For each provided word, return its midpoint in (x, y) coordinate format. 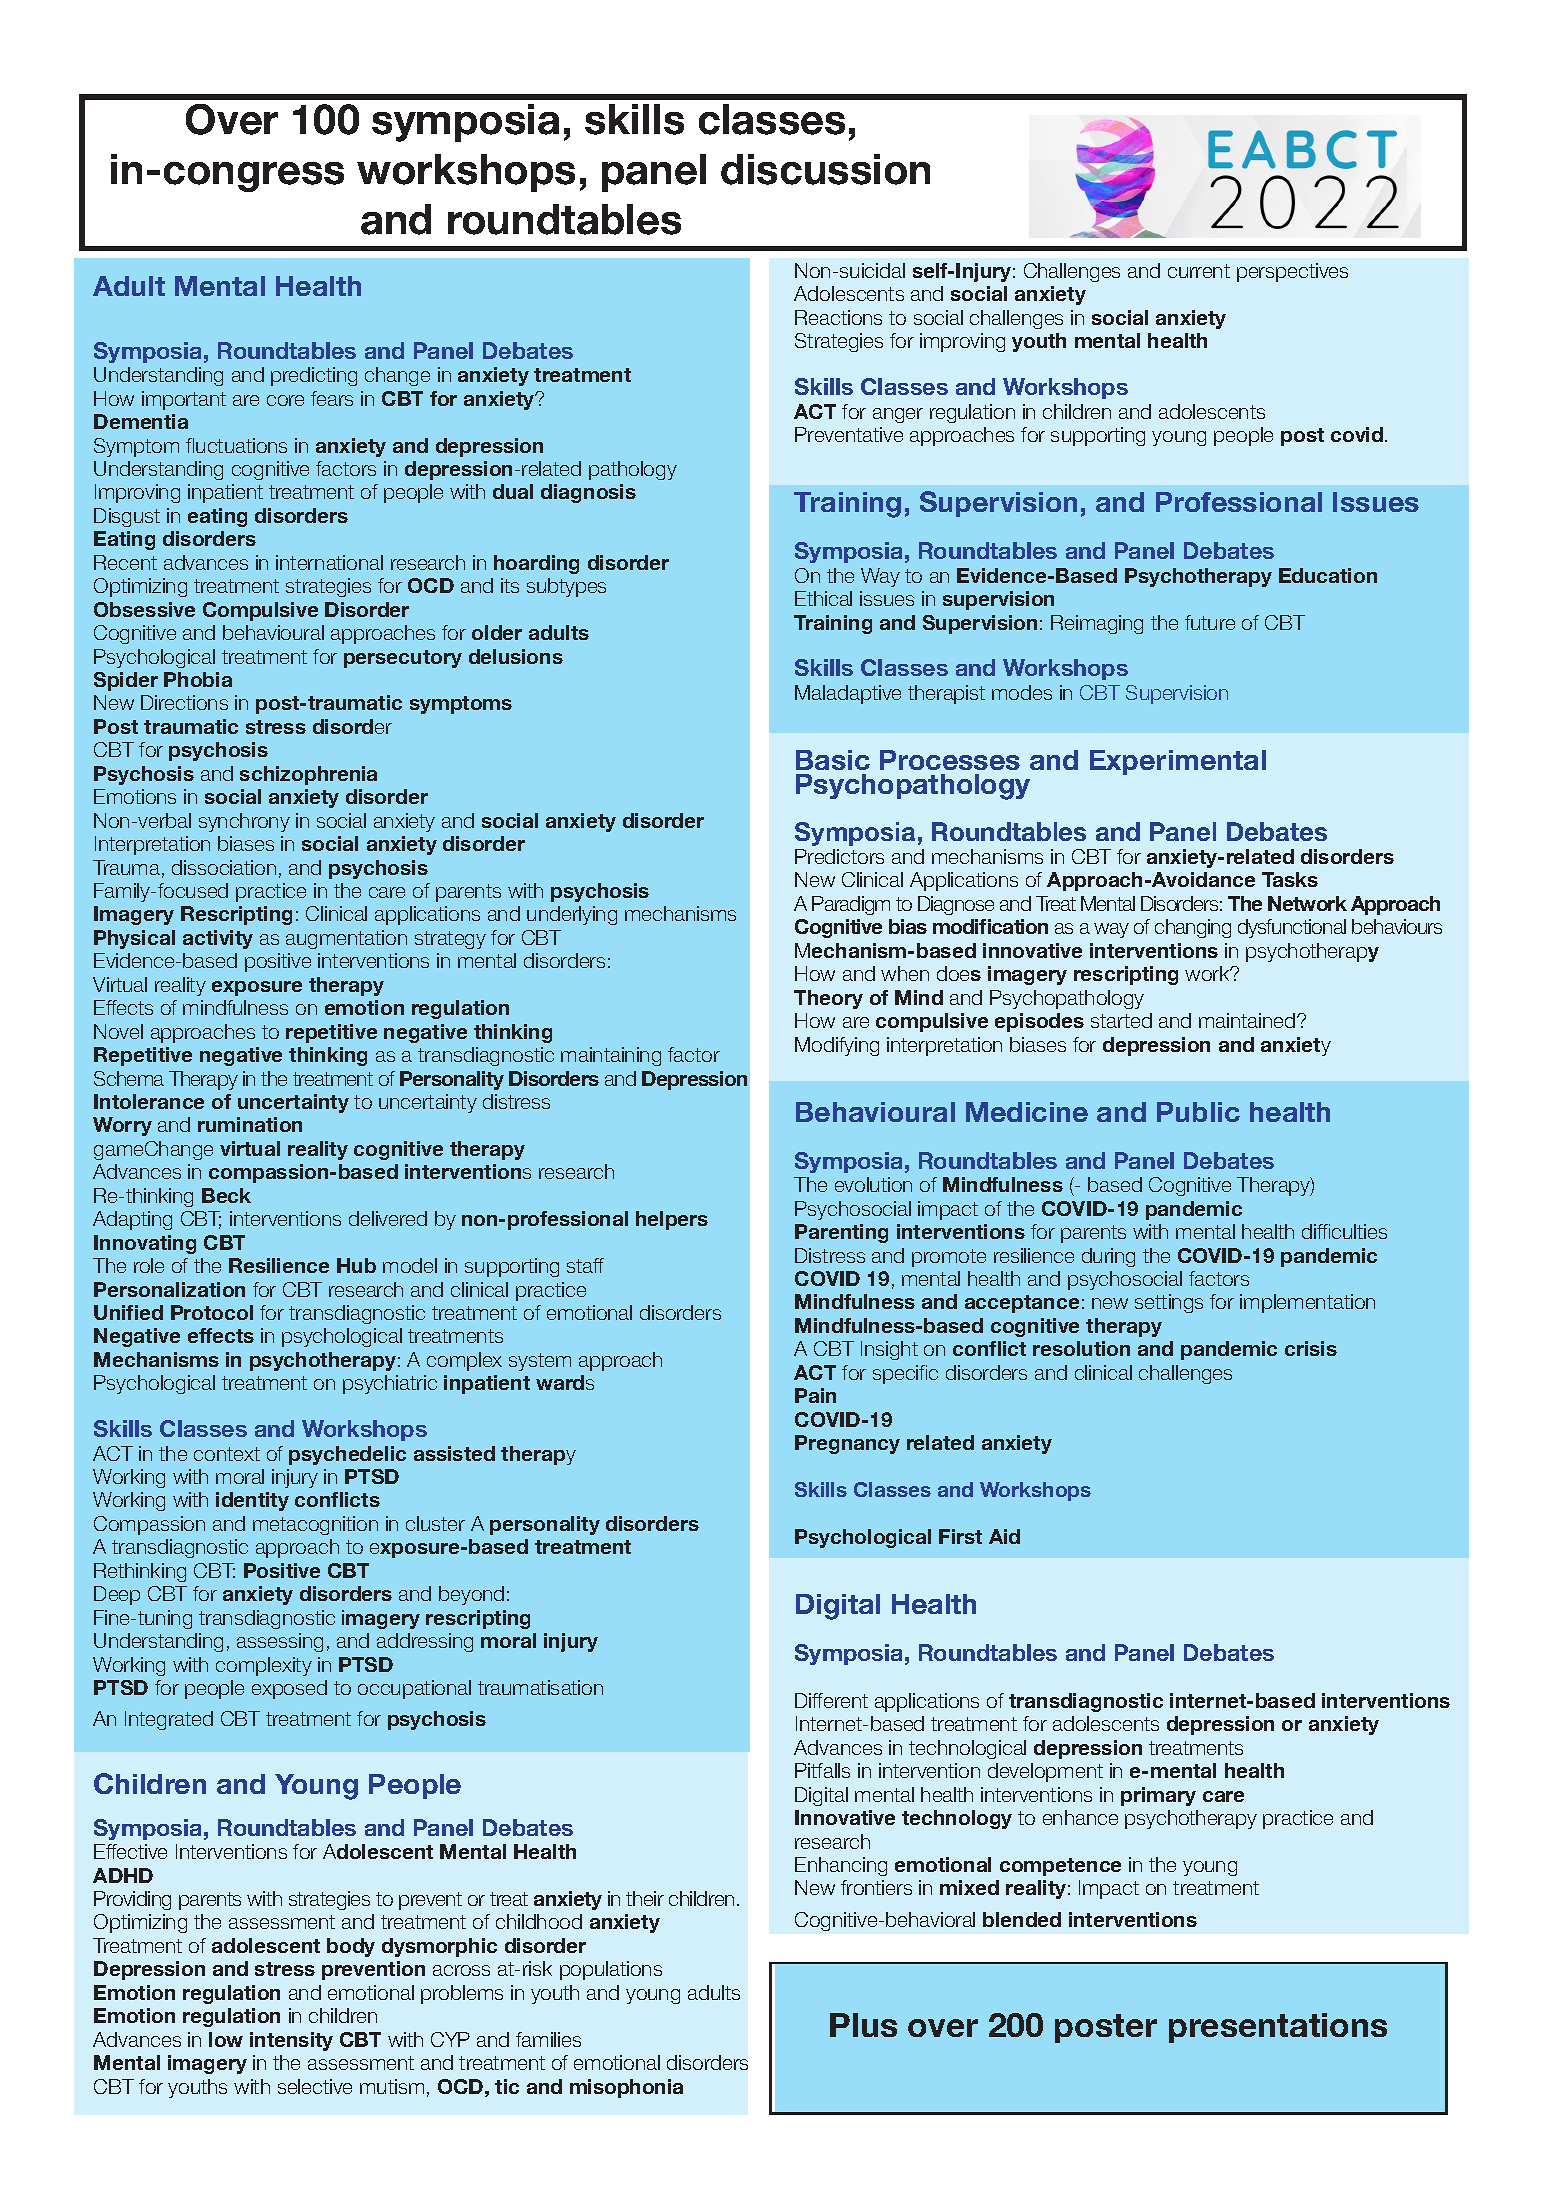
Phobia (198, 679)
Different (831, 1700)
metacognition (315, 1525)
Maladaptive (848, 694)
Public (1198, 1112)
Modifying (837, 1046)
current (1199, 271)
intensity (291, 2041)
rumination (250, 1124)
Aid (1004, 1536)
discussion (825, 169)
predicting (314, 376)
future (1210, 622)
